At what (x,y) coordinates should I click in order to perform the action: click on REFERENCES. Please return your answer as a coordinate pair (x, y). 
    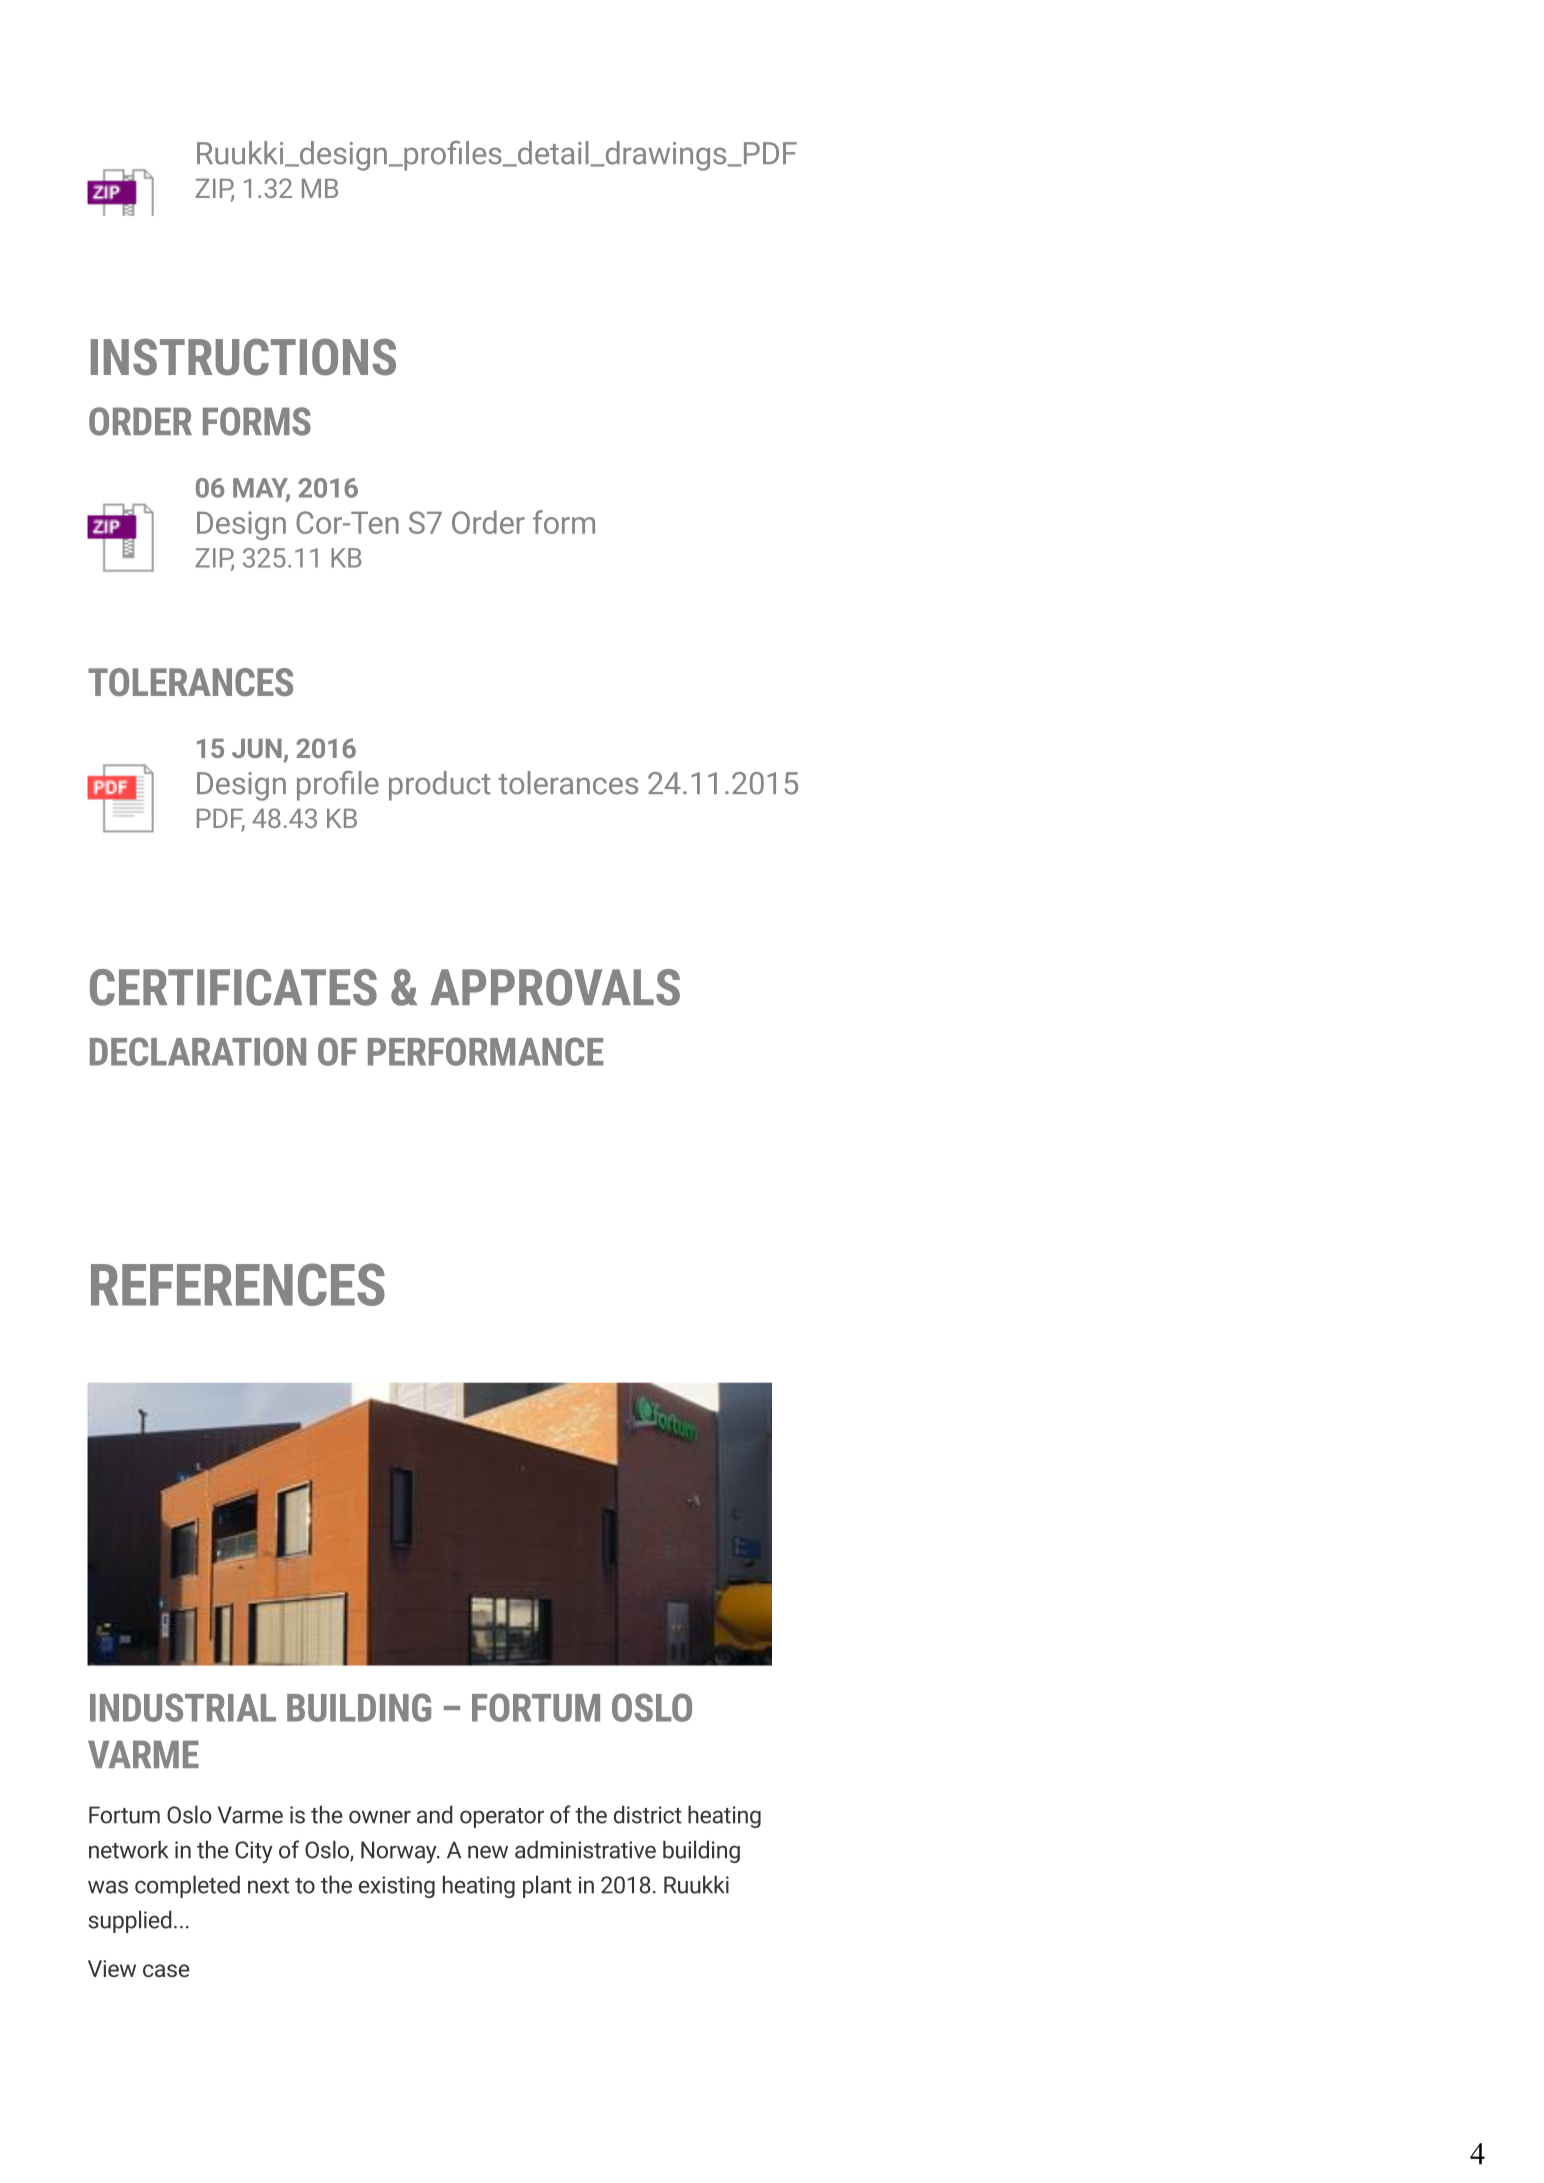
    Looking at the image, I should click on (238, 1284).
